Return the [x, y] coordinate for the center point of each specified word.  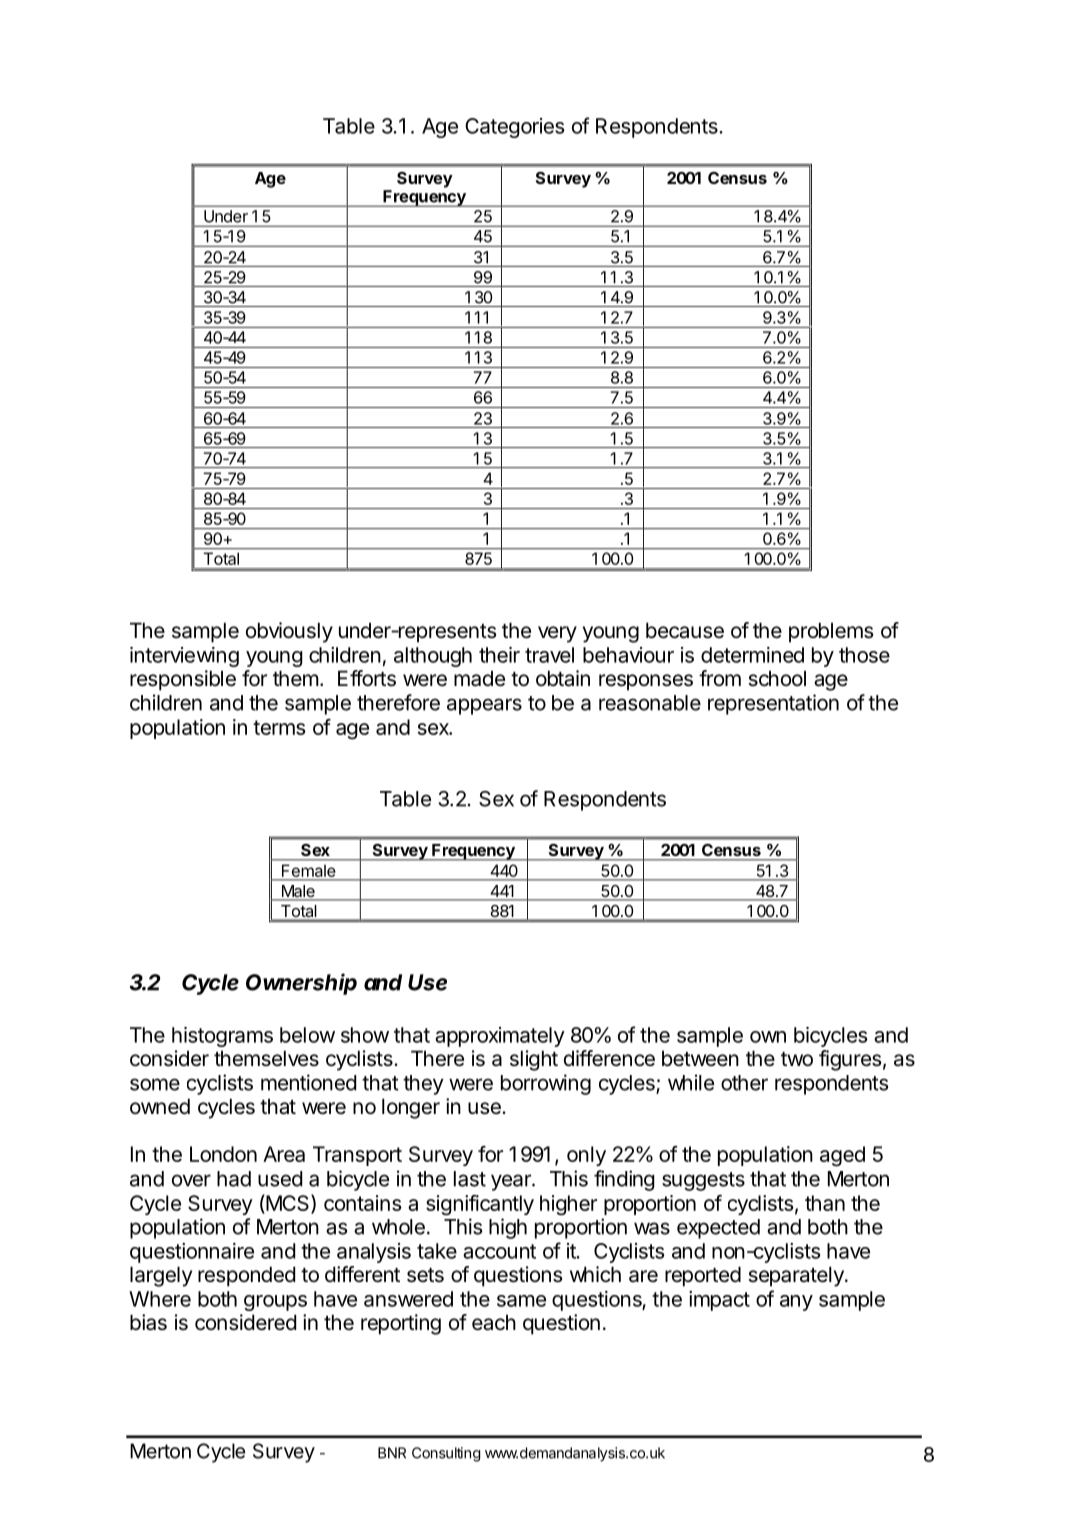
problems [831, 632]
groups [275, 1303]
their [499, 655]
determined [752, 655]
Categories [514, 128]
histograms [222, 1037]
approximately [500, 1037]
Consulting [446, 1454]
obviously [289, 632]
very [557, 634]
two [797, 1059]
